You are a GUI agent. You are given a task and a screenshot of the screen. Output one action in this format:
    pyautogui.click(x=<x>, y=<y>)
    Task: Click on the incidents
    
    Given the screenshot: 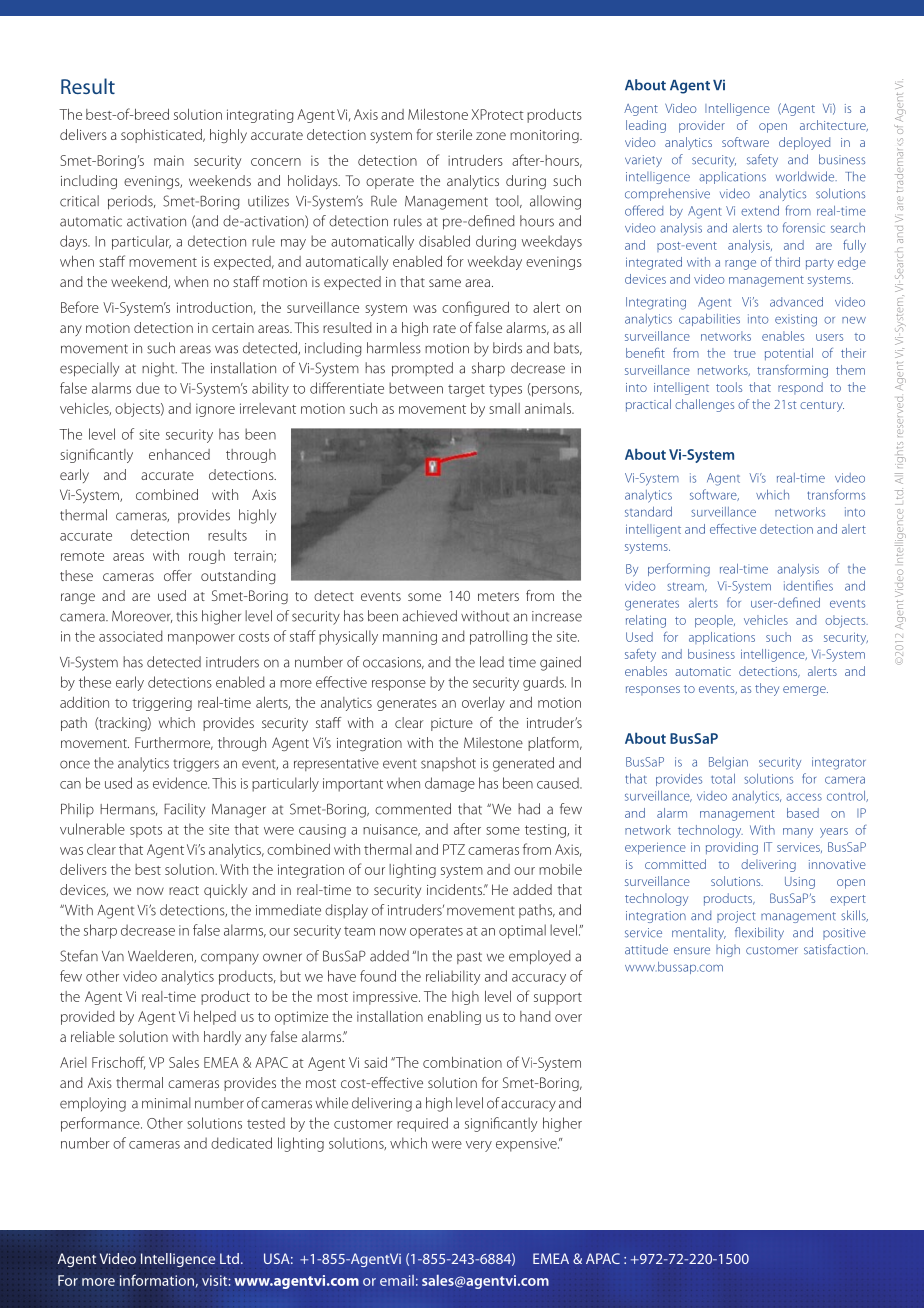 What is the action you would take?
    pyautogui.click(x=455, y=889)
